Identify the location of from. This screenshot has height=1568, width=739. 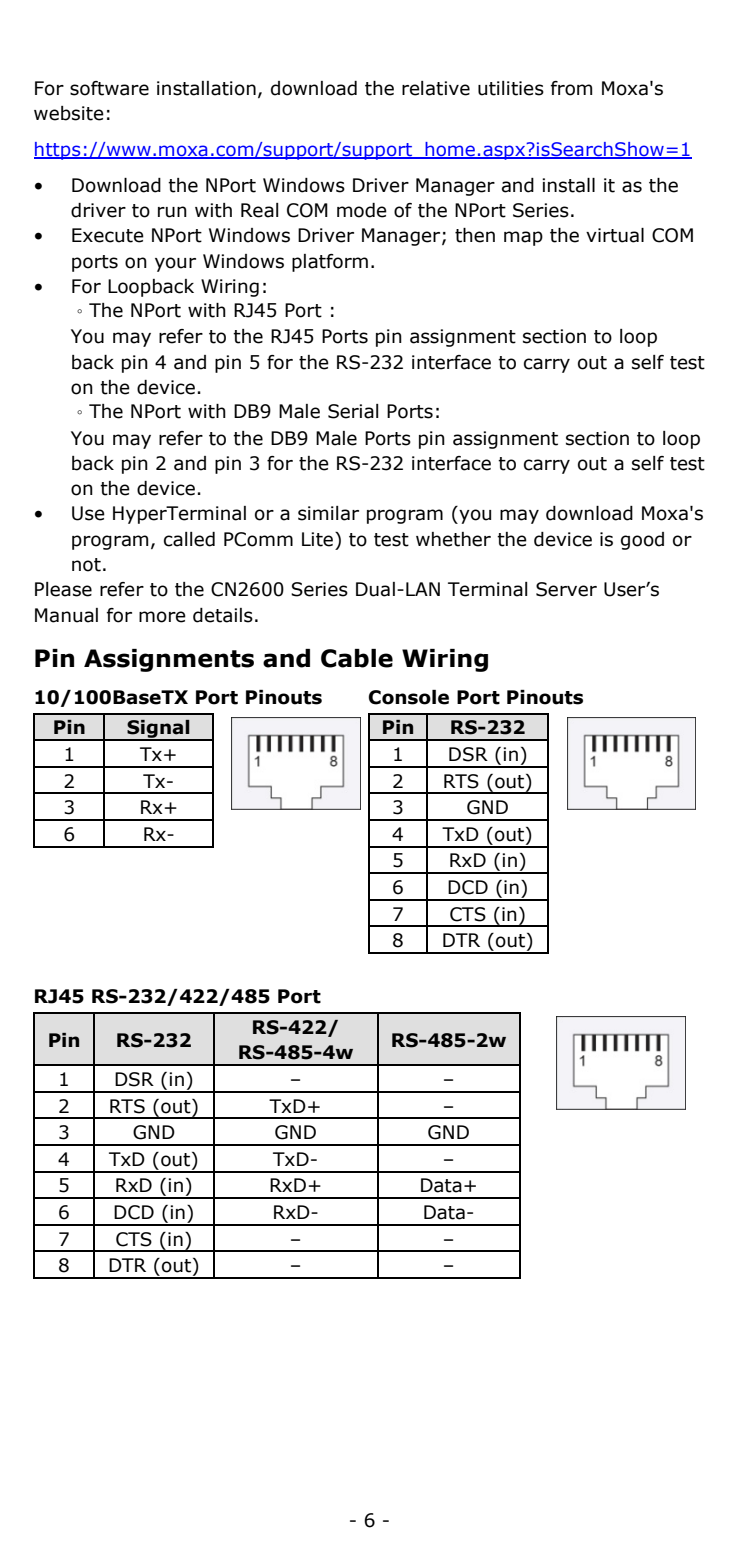
(571, 88).
